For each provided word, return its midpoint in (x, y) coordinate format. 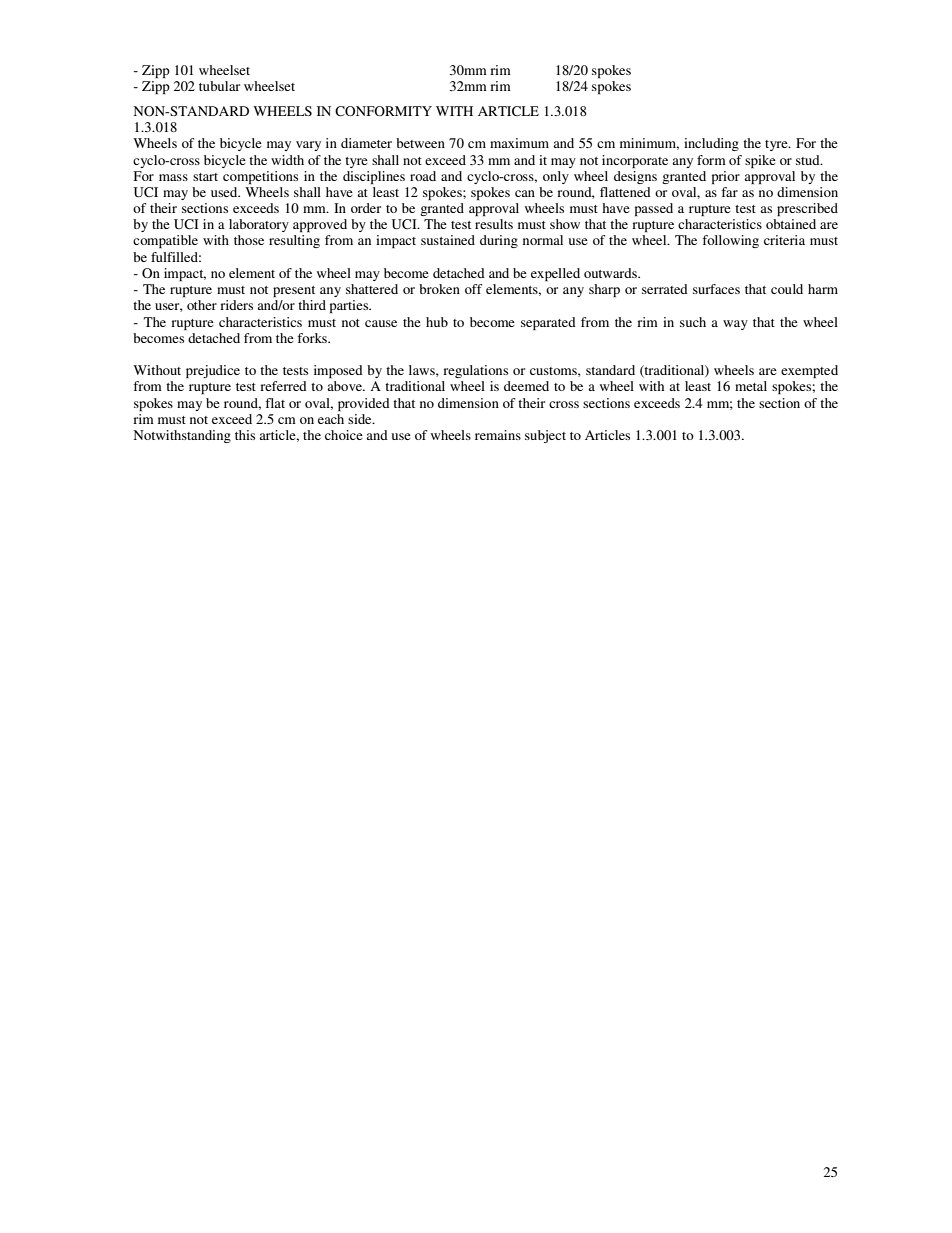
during (499, 241)
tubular (219, 86)
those (249, 240)
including (711, 144)
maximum (519, 143)
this (245, 435)
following (730, 241)
